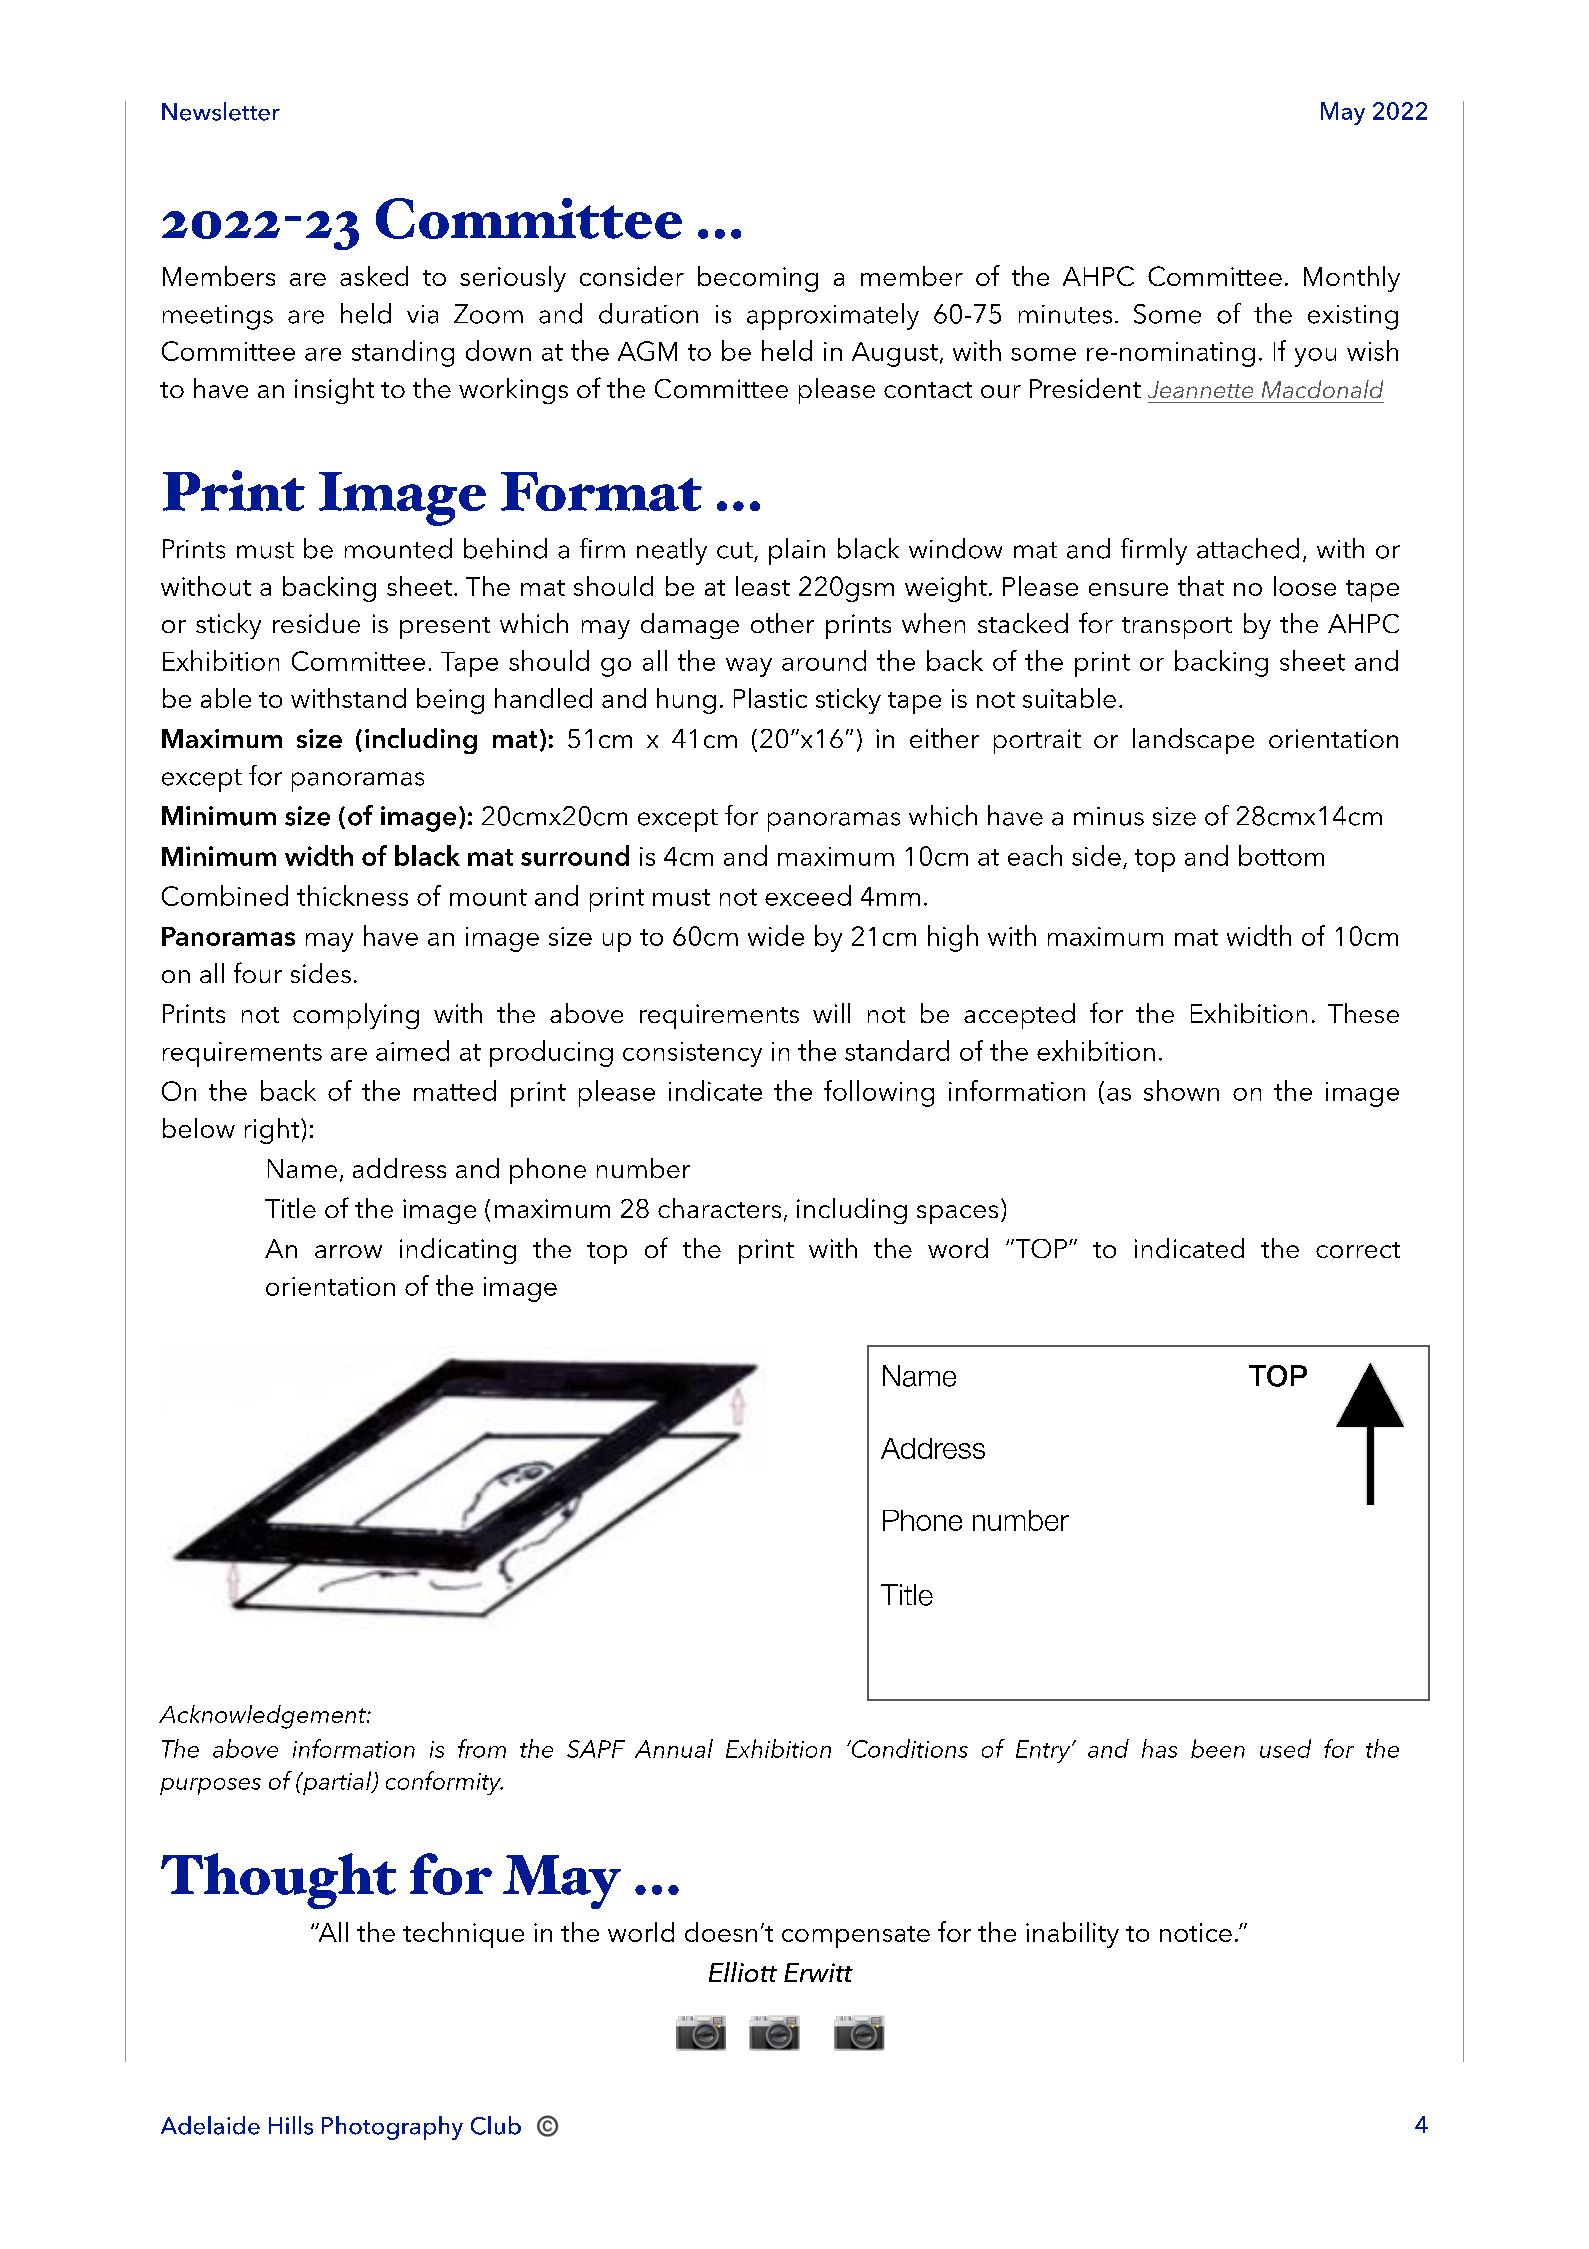  I want to click on Monthly, so click(1352, 279).
